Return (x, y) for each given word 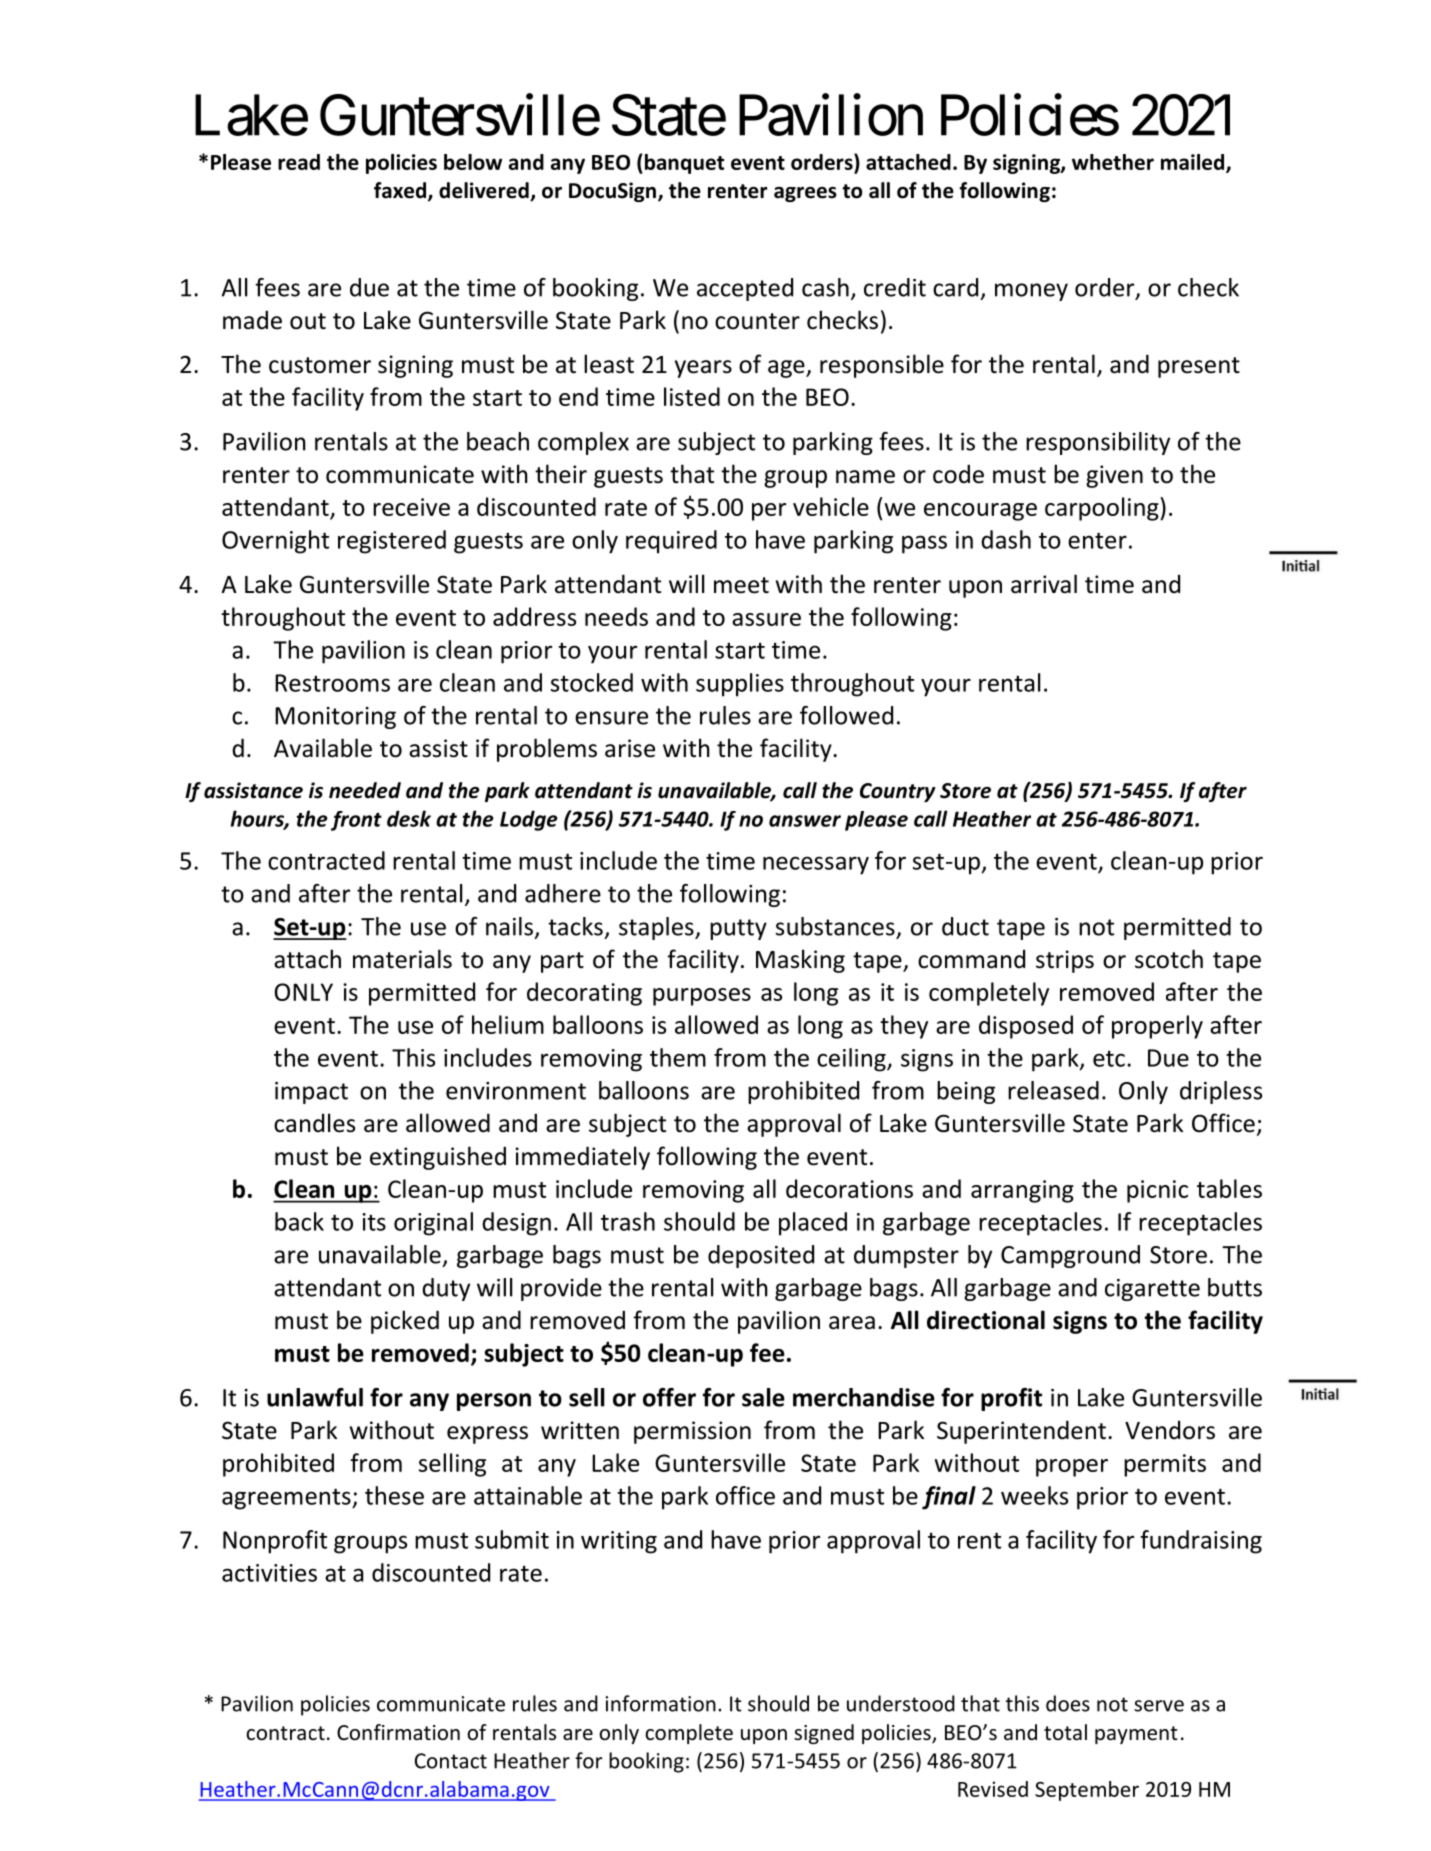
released (1053, 1090)
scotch (1169, 959)
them (678, 1057)
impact (311, 1093)
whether (1113, 162)
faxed (401, 191)
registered (392, 542)
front (356, 821)
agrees (805, 194)
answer (805, 821)
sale (763, 1397)
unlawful (315, 1397)
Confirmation (398, 1732)
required (671, 542)
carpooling (1103, 509)
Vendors (1170, 1430)
